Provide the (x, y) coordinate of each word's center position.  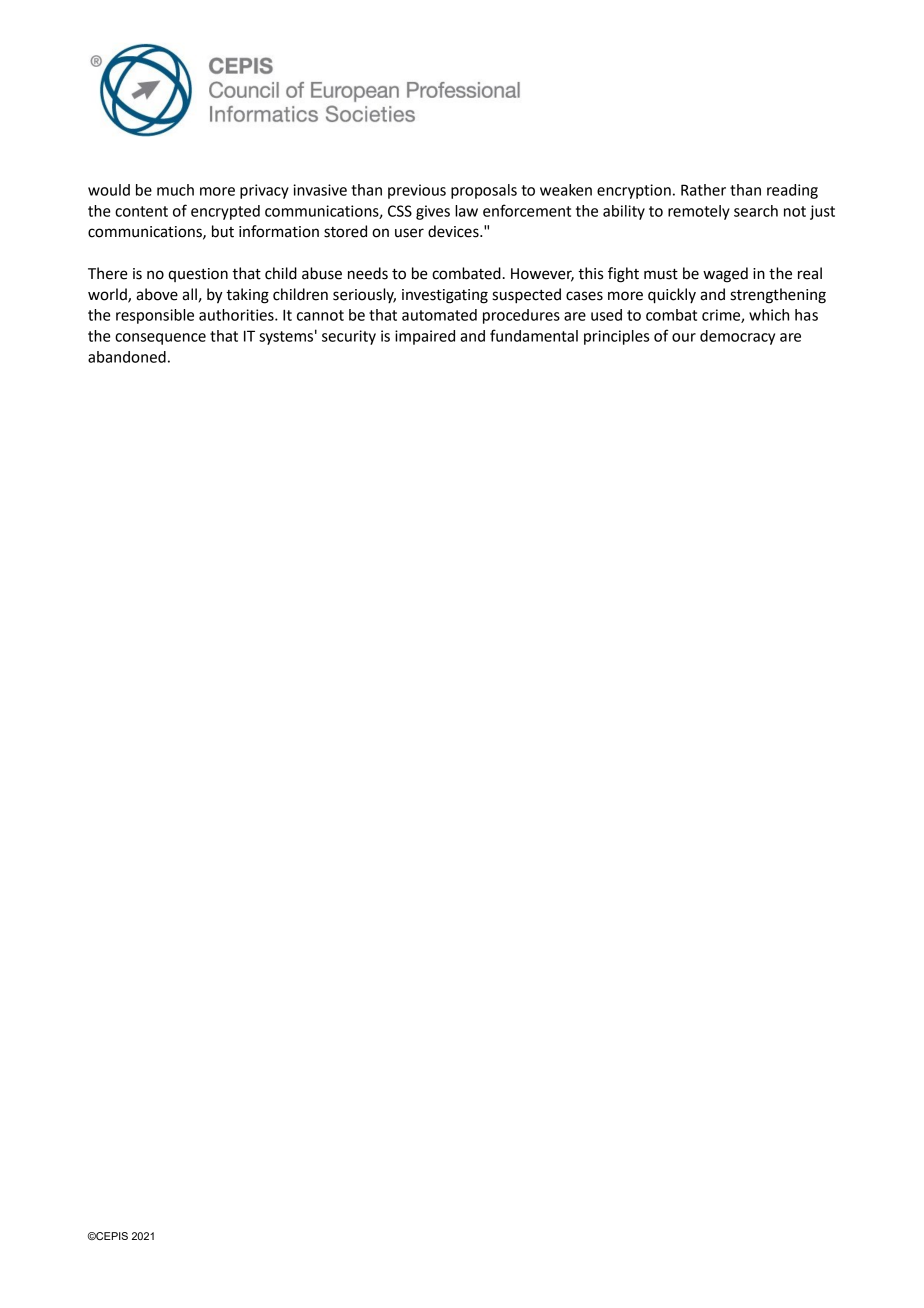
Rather (703, 190)
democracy (737, 337)
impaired (425, 337)
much (175, 190)
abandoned (127, 357)
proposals (484, 191)
